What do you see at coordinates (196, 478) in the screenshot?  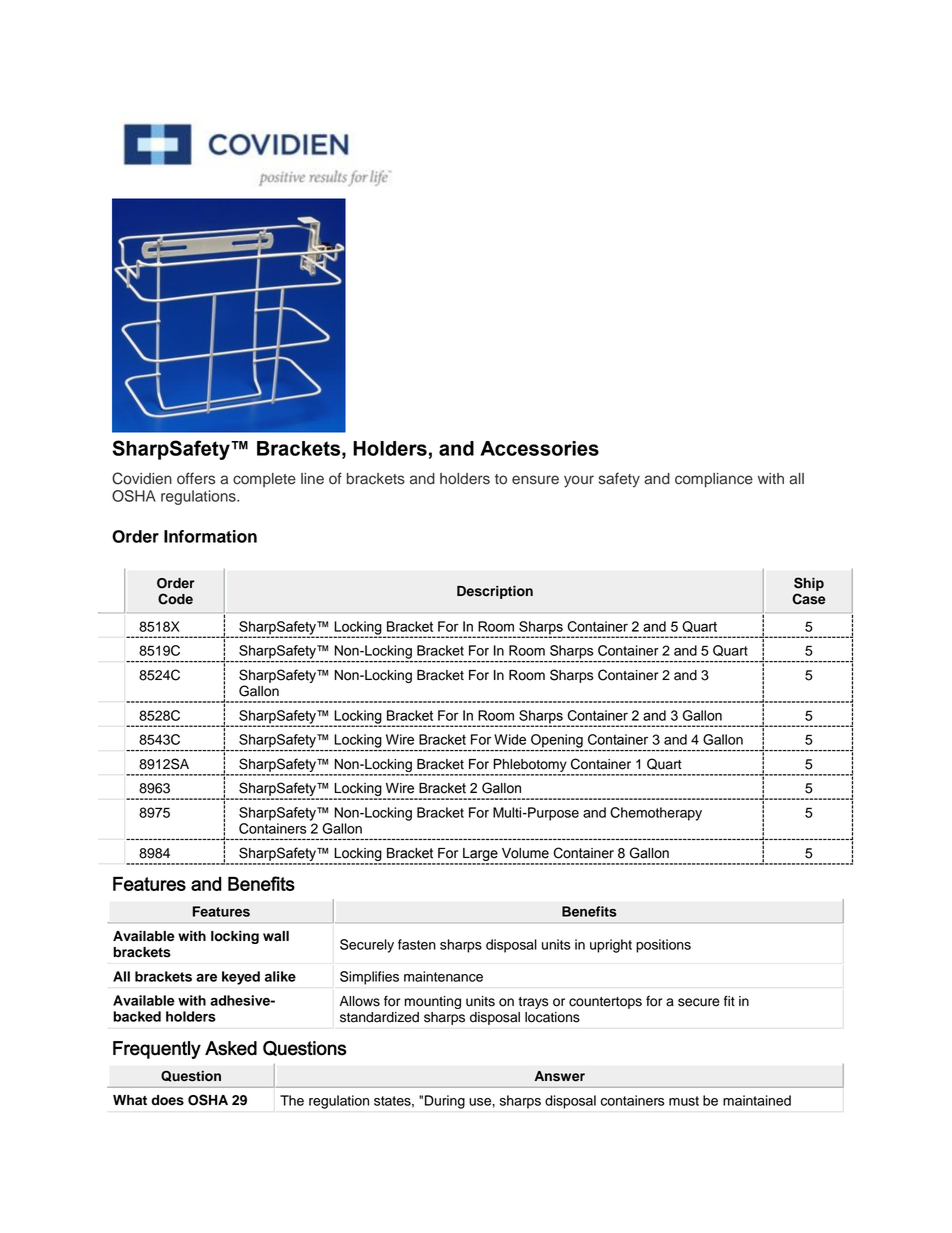 I see `offers` at bounding box center [196, 478].
